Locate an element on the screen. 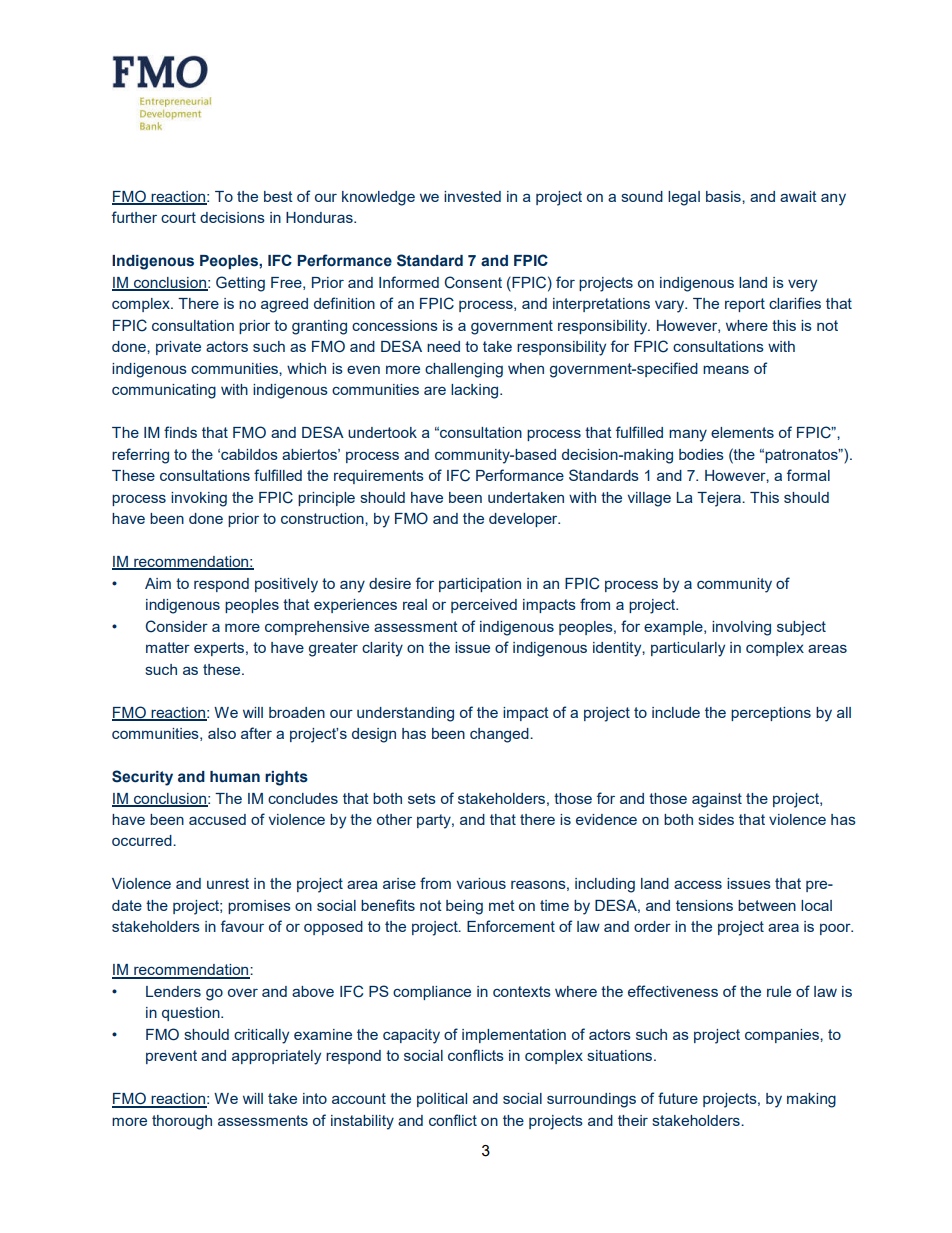 The height and width of the screenshot is (1233, 952). invested is located at coordinates (472, 196).
